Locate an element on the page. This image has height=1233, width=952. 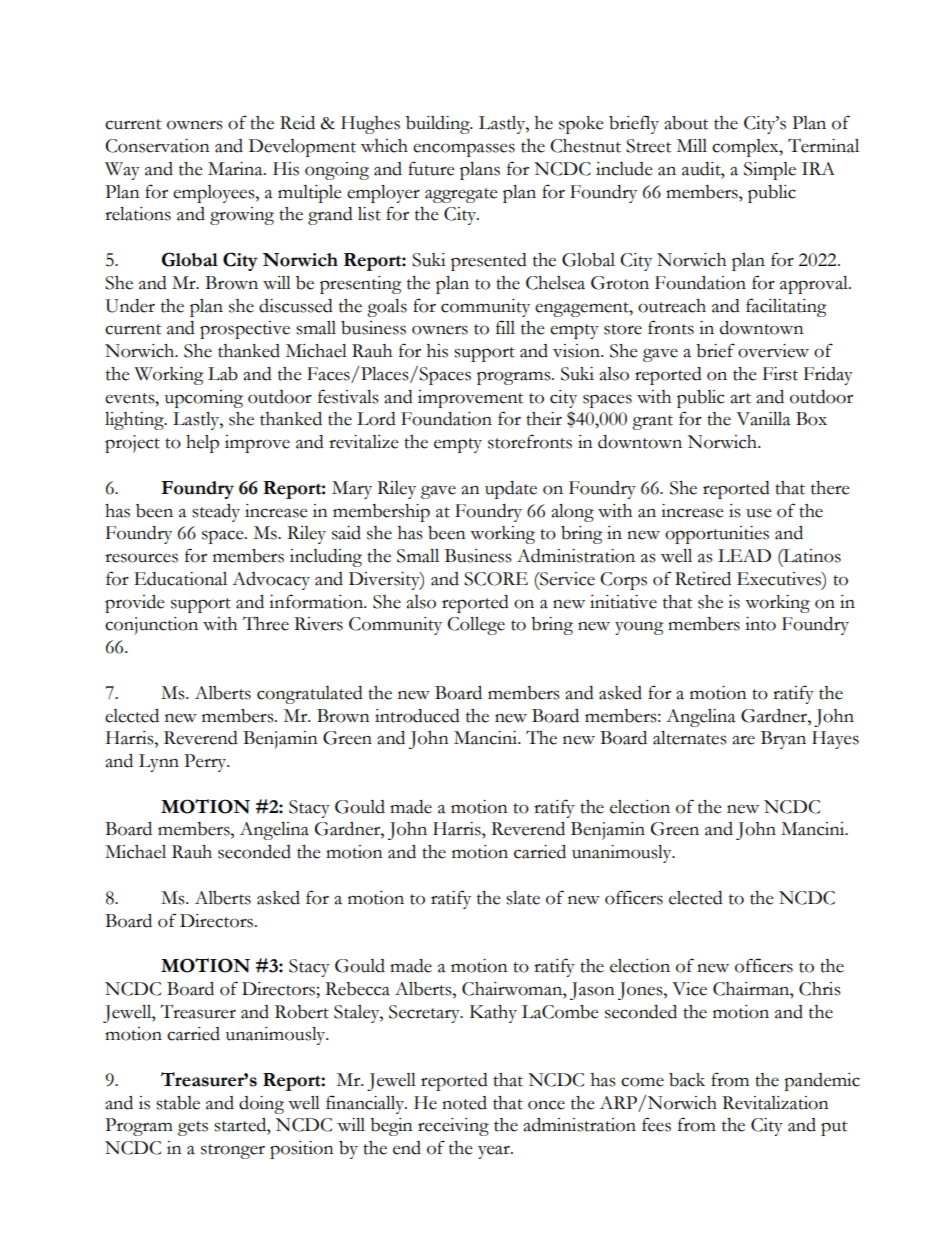
Simple is located at coordinates (770, 171).
